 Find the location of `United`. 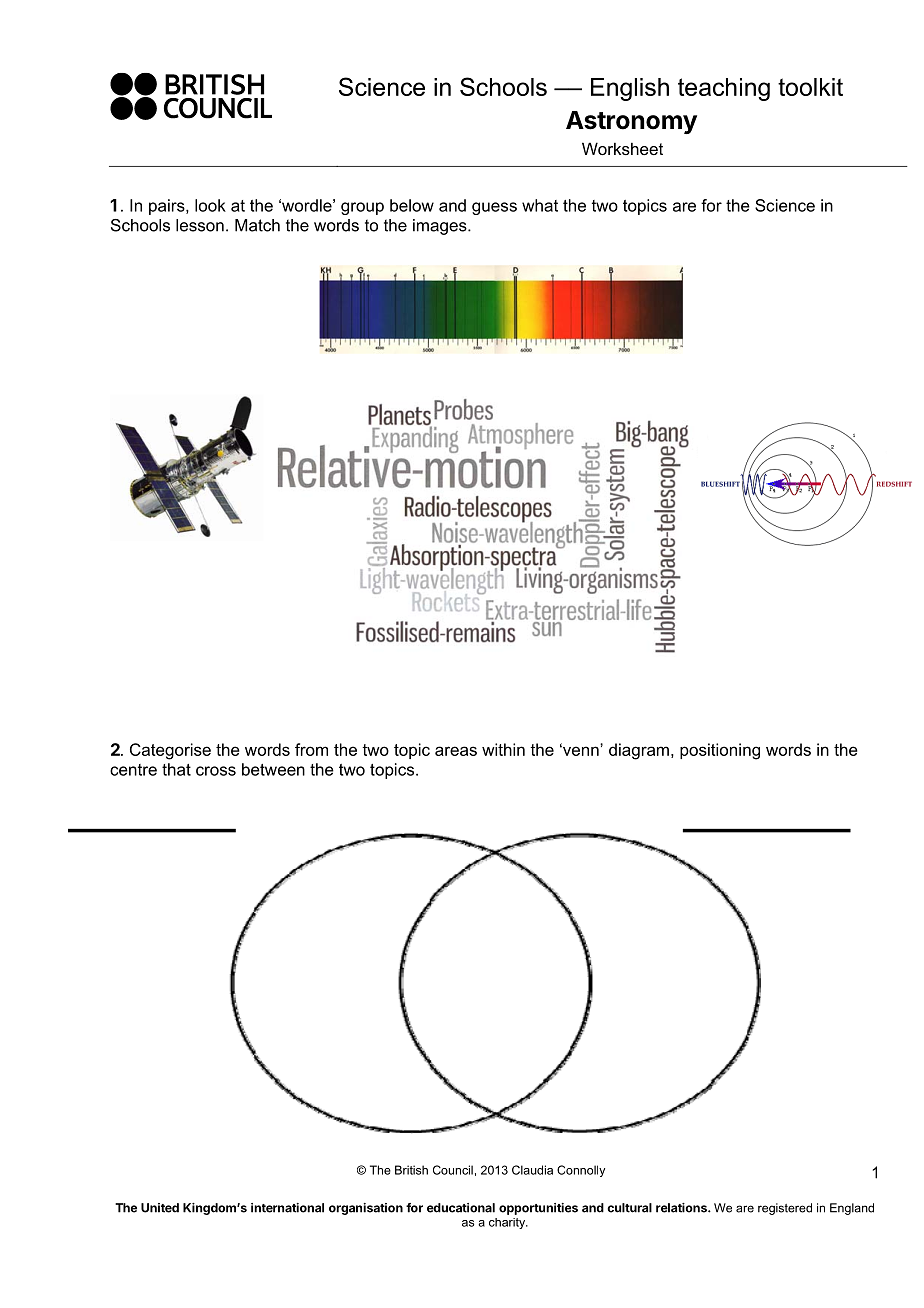

United is located at coordinates (160, 1208).
